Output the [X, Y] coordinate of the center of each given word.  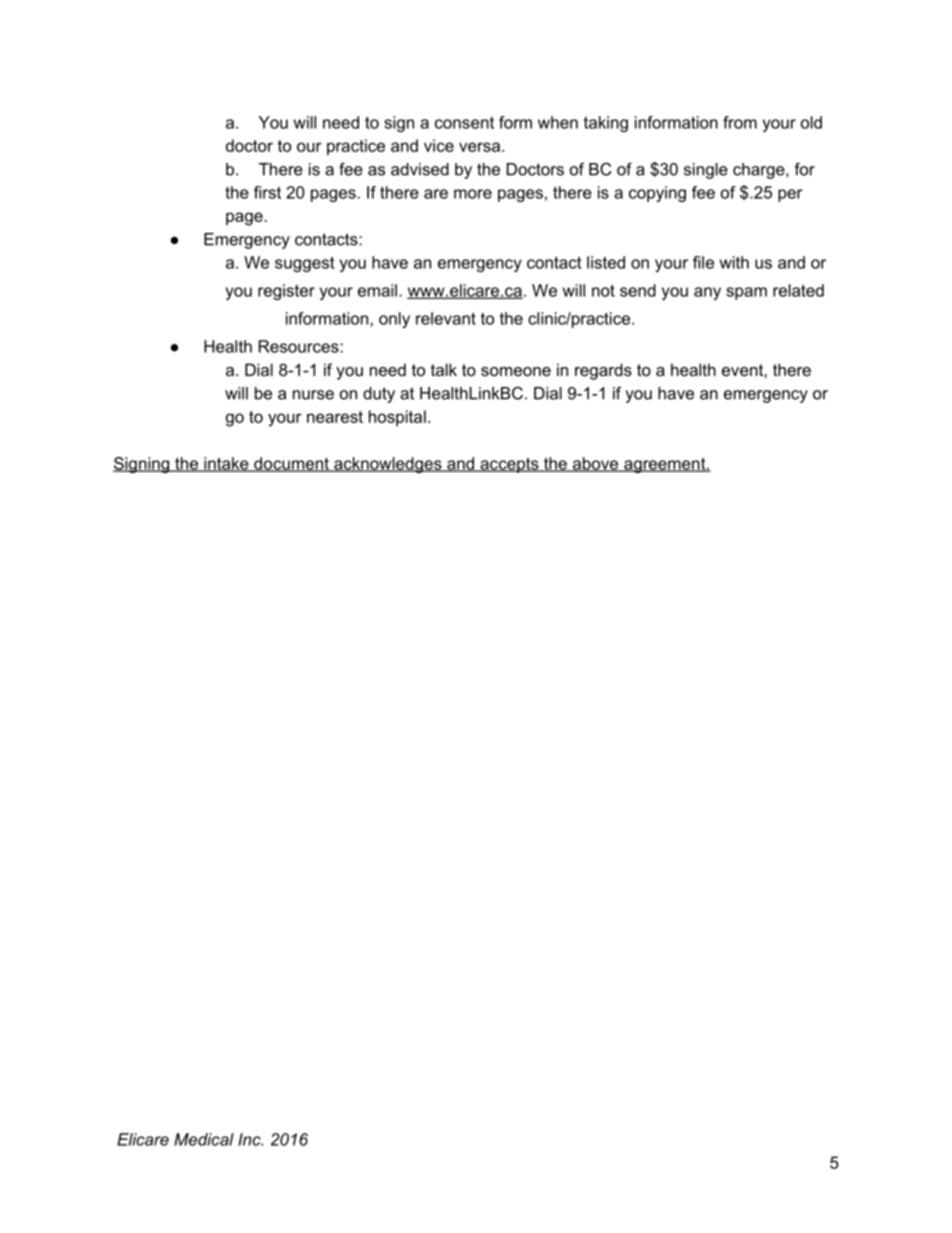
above [595, 464]
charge [760, 171]
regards [603, 371]
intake [226, 464]
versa [481, 147]
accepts [509, 465]
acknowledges [388, 465]
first [267, 192]
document [291, 464]
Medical [204, 1139]
